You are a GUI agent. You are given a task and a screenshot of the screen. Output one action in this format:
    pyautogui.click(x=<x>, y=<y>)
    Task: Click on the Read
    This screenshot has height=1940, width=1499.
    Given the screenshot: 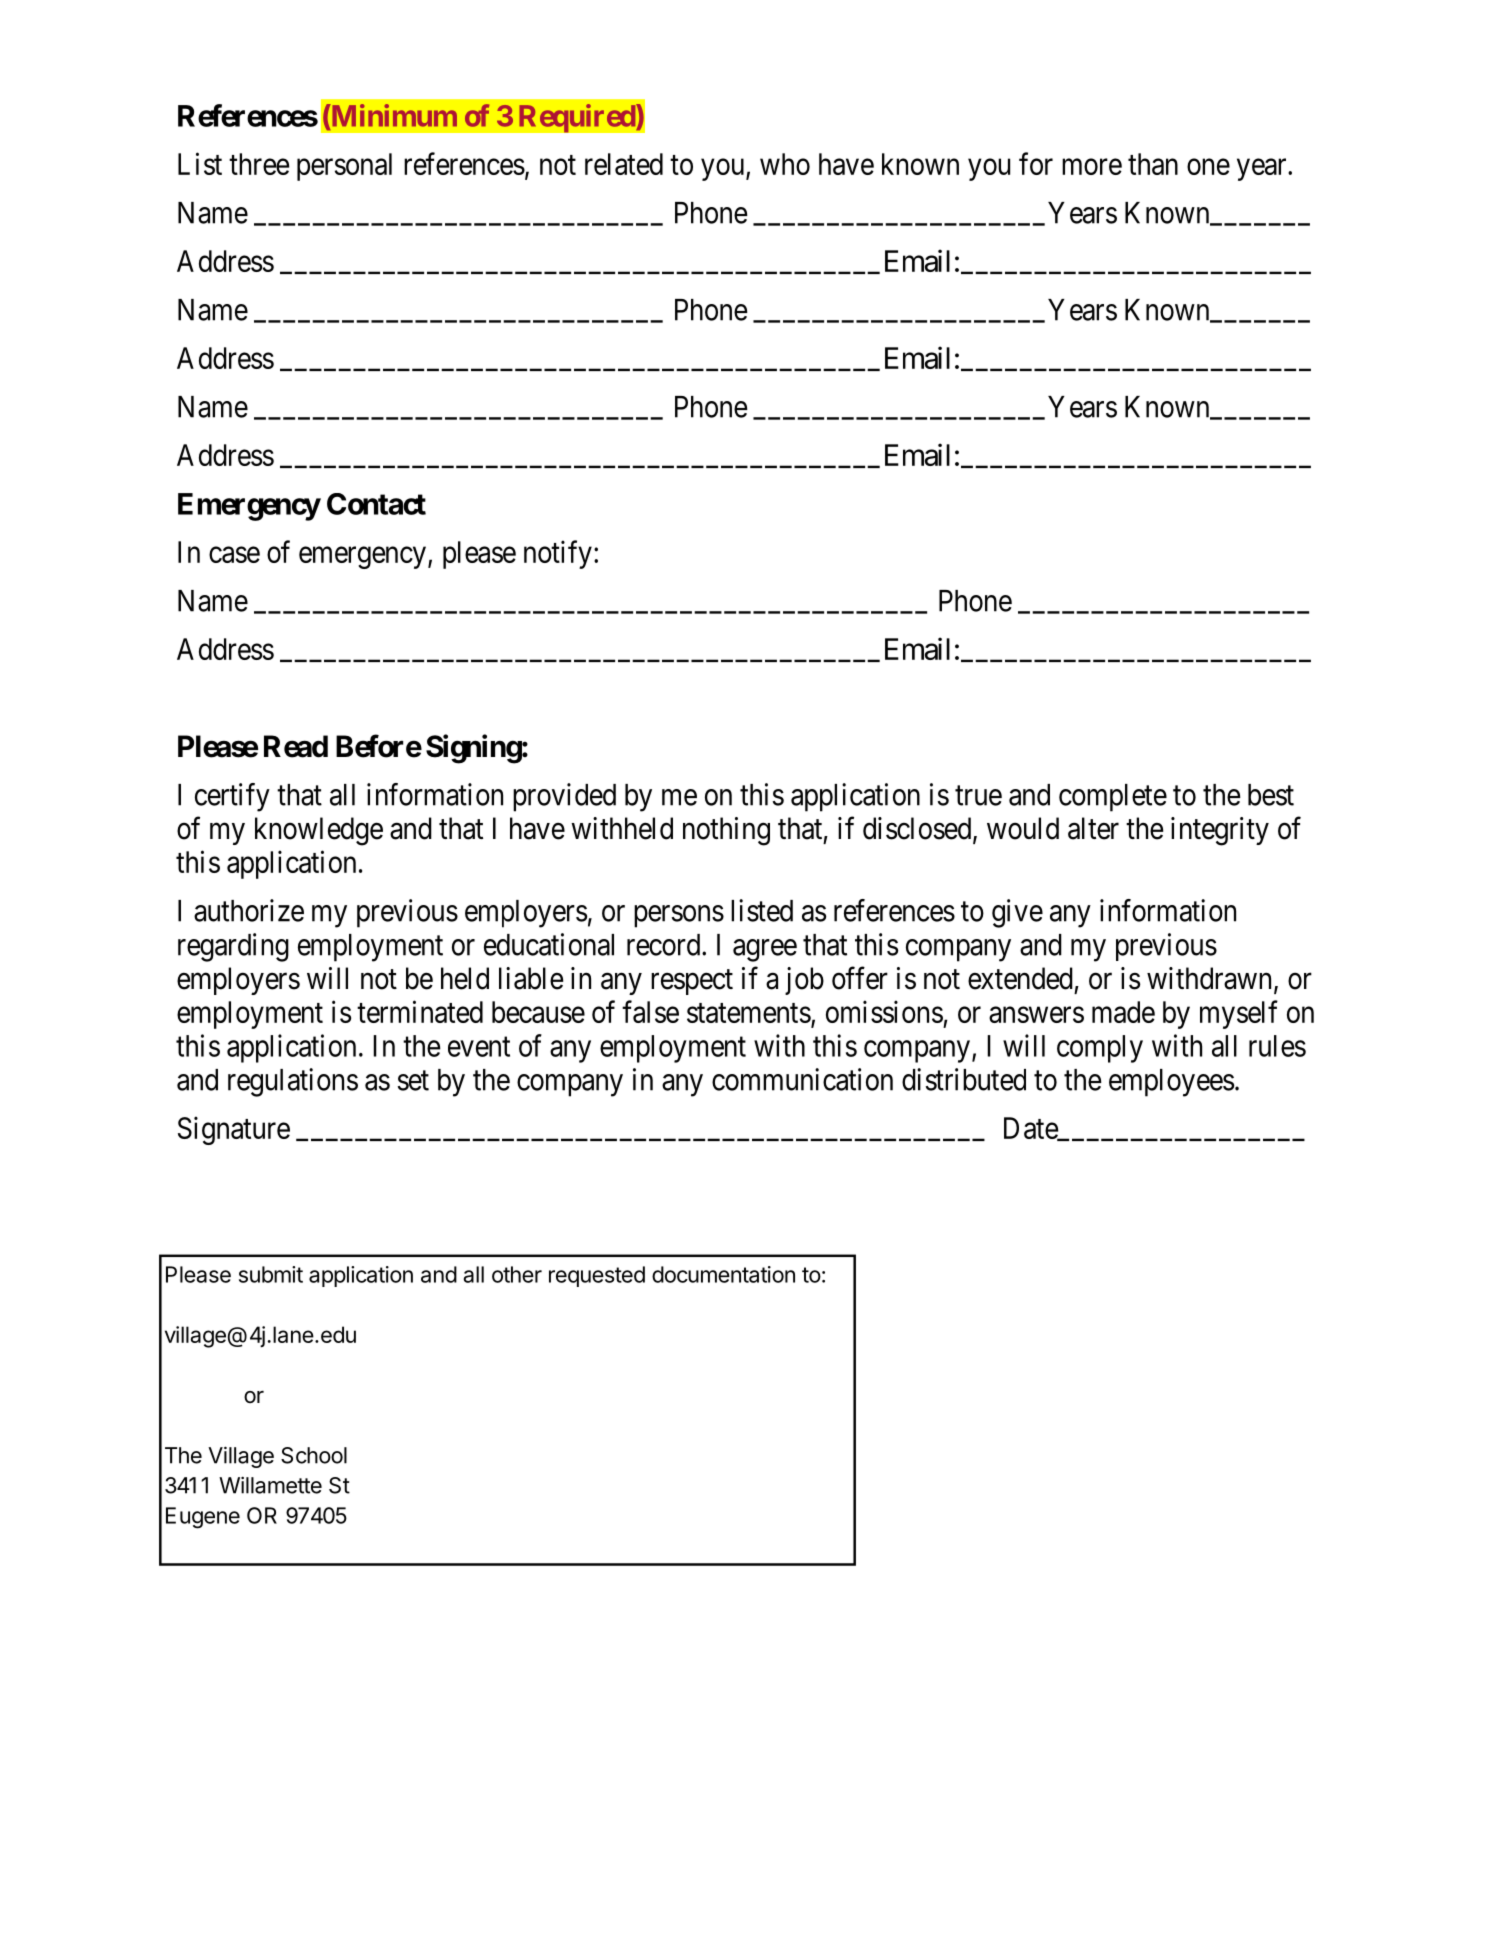 What is the action you would take?
    pyautogui.click(x=296, y=746)
